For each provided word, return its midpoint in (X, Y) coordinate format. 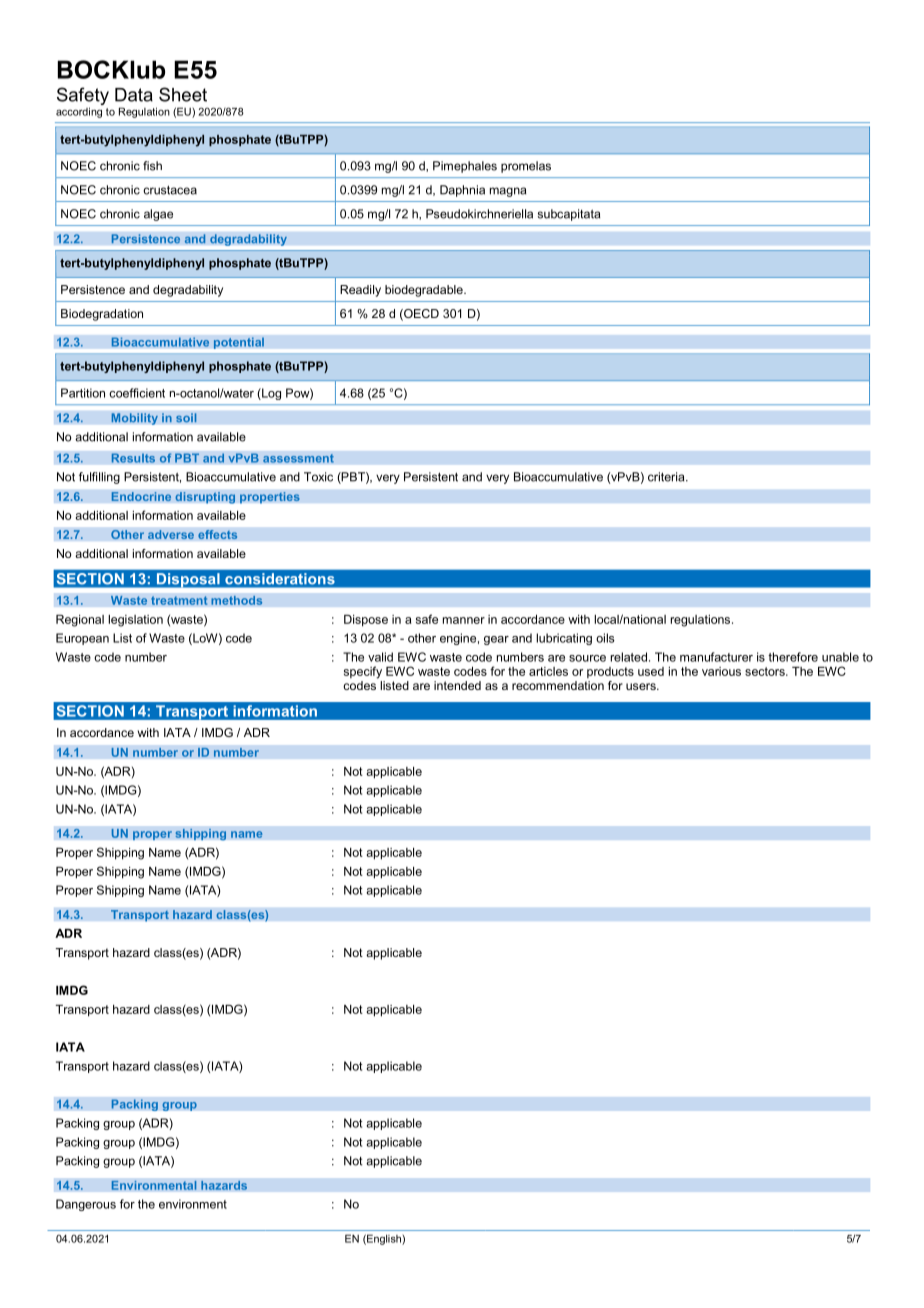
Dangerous (86, 1205)
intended (457, 685)
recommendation (558, 685)
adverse (171, 535)
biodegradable (425, 291)
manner (464, 620)
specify (363, 672)
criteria (667, 477)
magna (508, 192)
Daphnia (462, 191)
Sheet (183, 94)
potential (238, 343)
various (721, 671)
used (651, 671)
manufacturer (716, 657)
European (82, 639)
